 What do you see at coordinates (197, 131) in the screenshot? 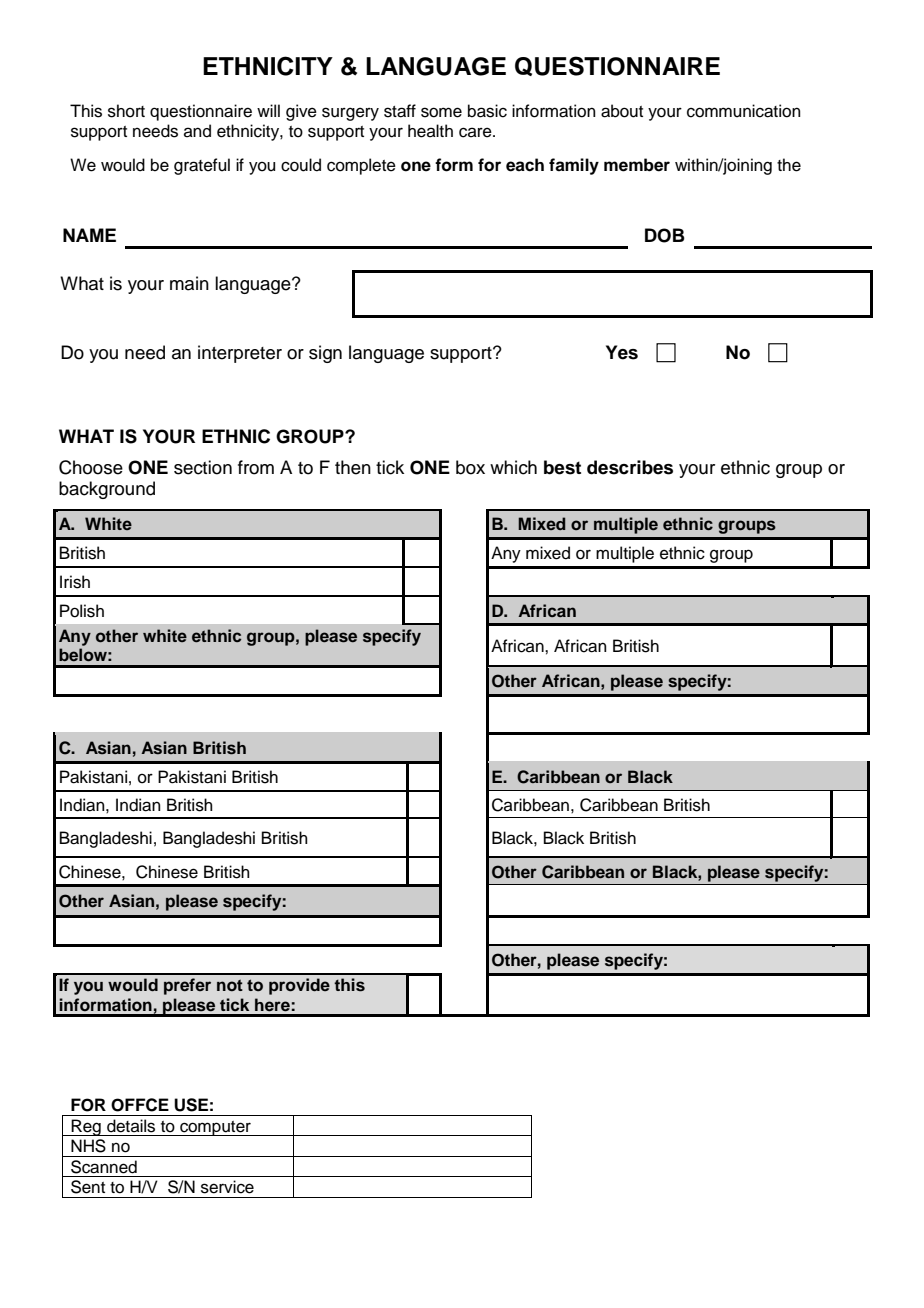
I see `and` at bounding box center [197, 131].
